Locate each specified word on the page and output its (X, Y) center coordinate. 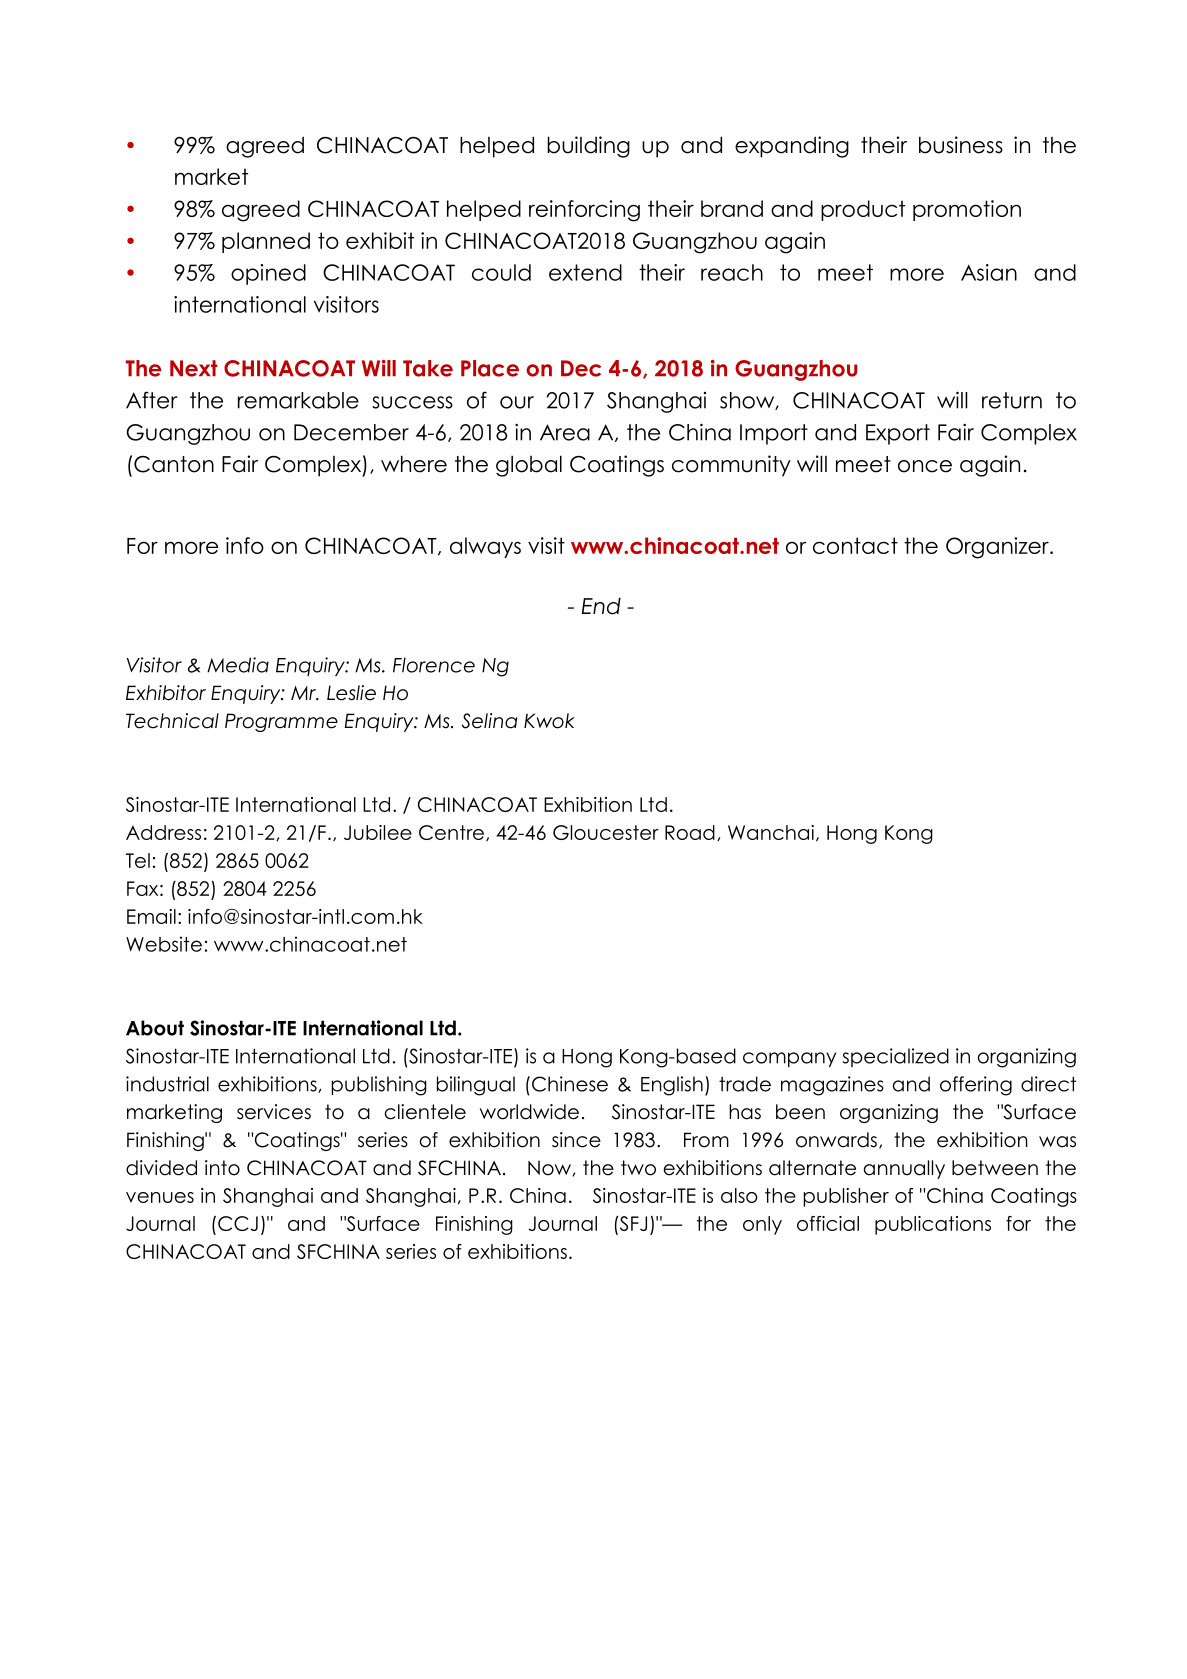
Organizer (998, 548)
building (588, 147)
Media (238, 665)
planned (266, 242)
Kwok (549, 721)
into (222, 1168)
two (638, 1168)
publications (933, 1225)
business (961, 145)
